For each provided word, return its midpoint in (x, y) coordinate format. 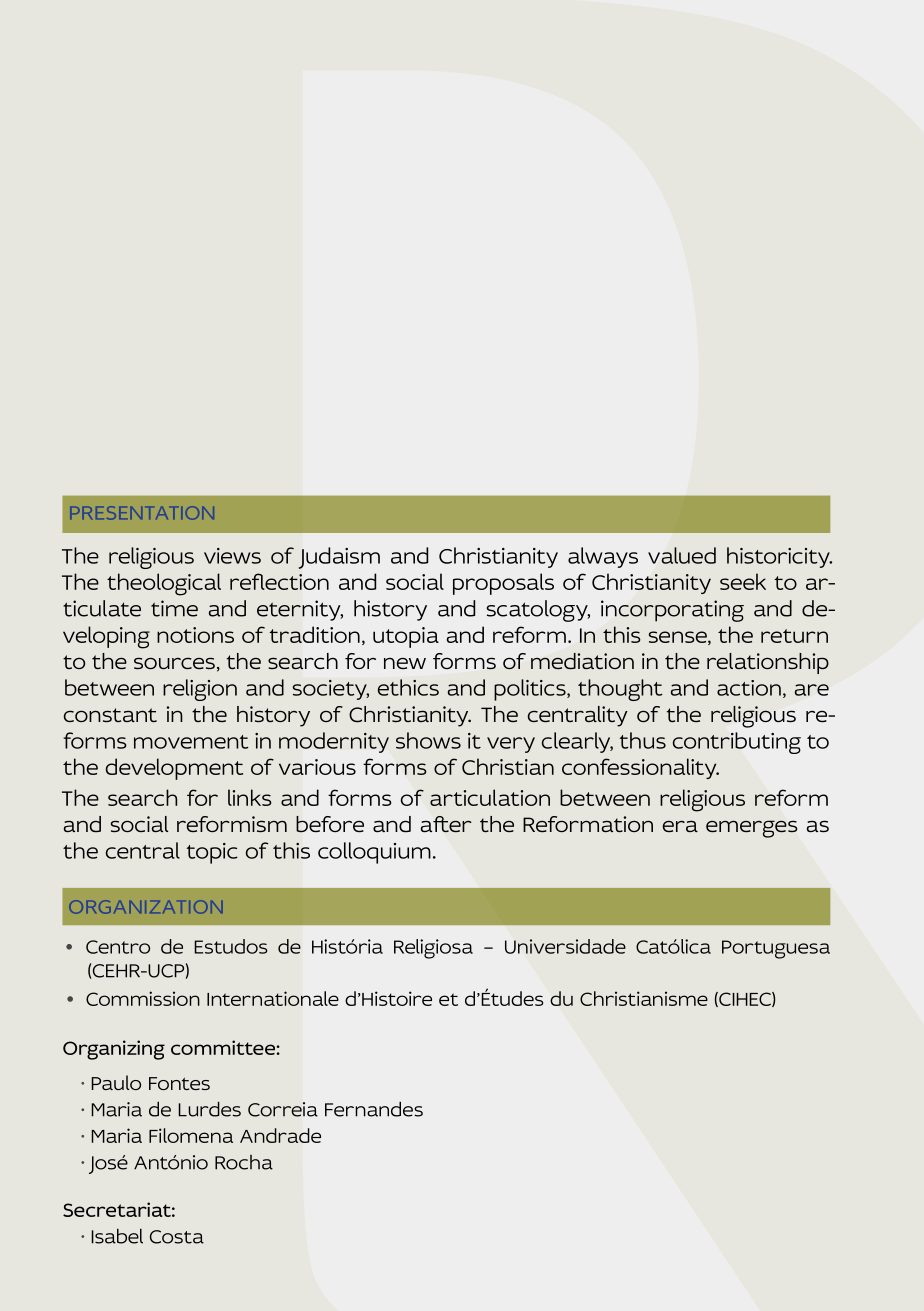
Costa (177, 1237)
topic (212, 853)
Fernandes (374, 1109)
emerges (751, 829)
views (232, 556)
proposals (503, 584)
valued (682, 555)
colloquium (374, 853)
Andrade (280, 1135)
